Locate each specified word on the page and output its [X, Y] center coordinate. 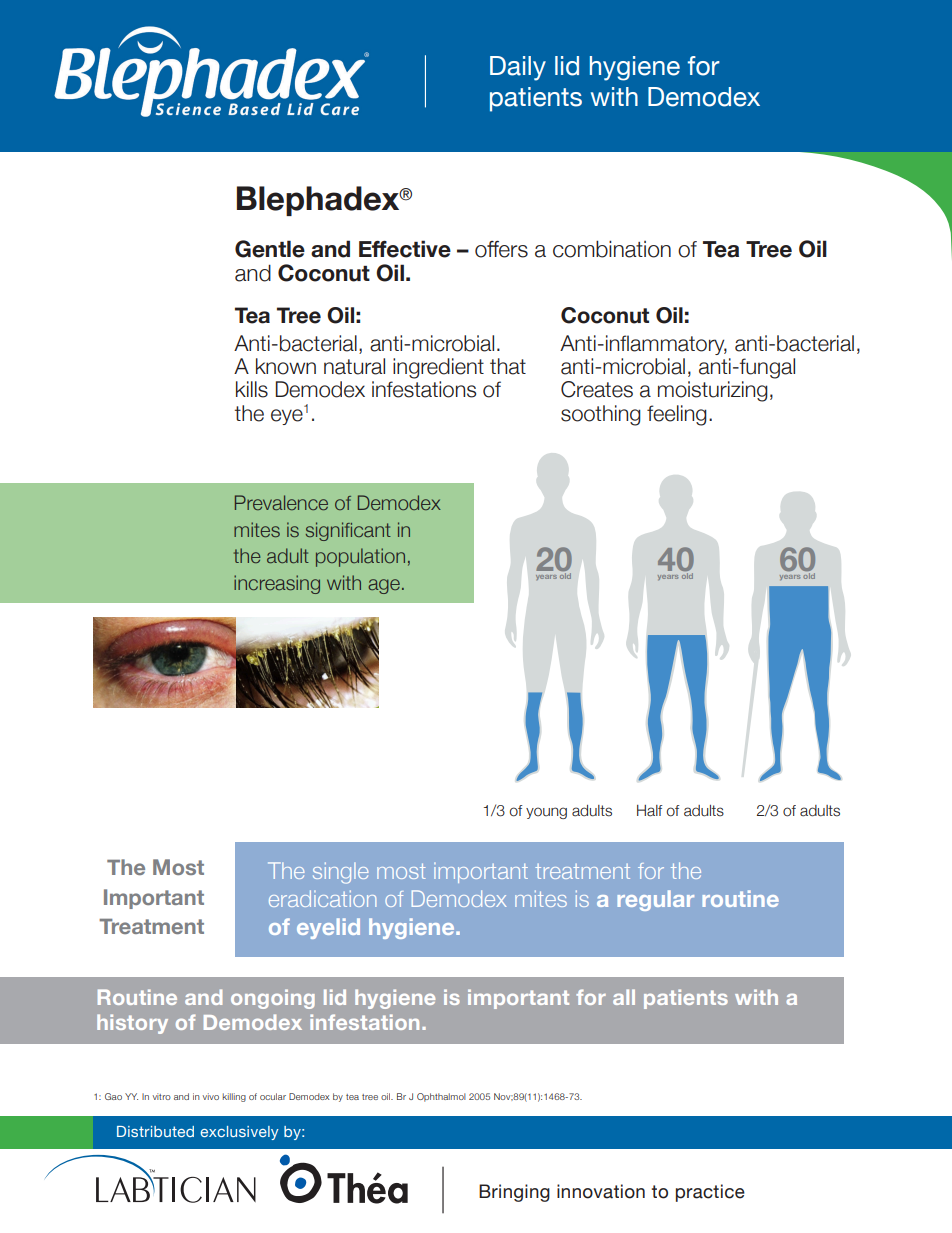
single [341, 873]
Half [650, 811]
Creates [597, 389]
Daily [518, 68]
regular [655, 900]
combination [612, 249]
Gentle [270, 249]
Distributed [155, 1131]
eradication [322, 898]
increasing [277, 584]
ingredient [438, 368]
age [384, 586]
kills [252, 389]
